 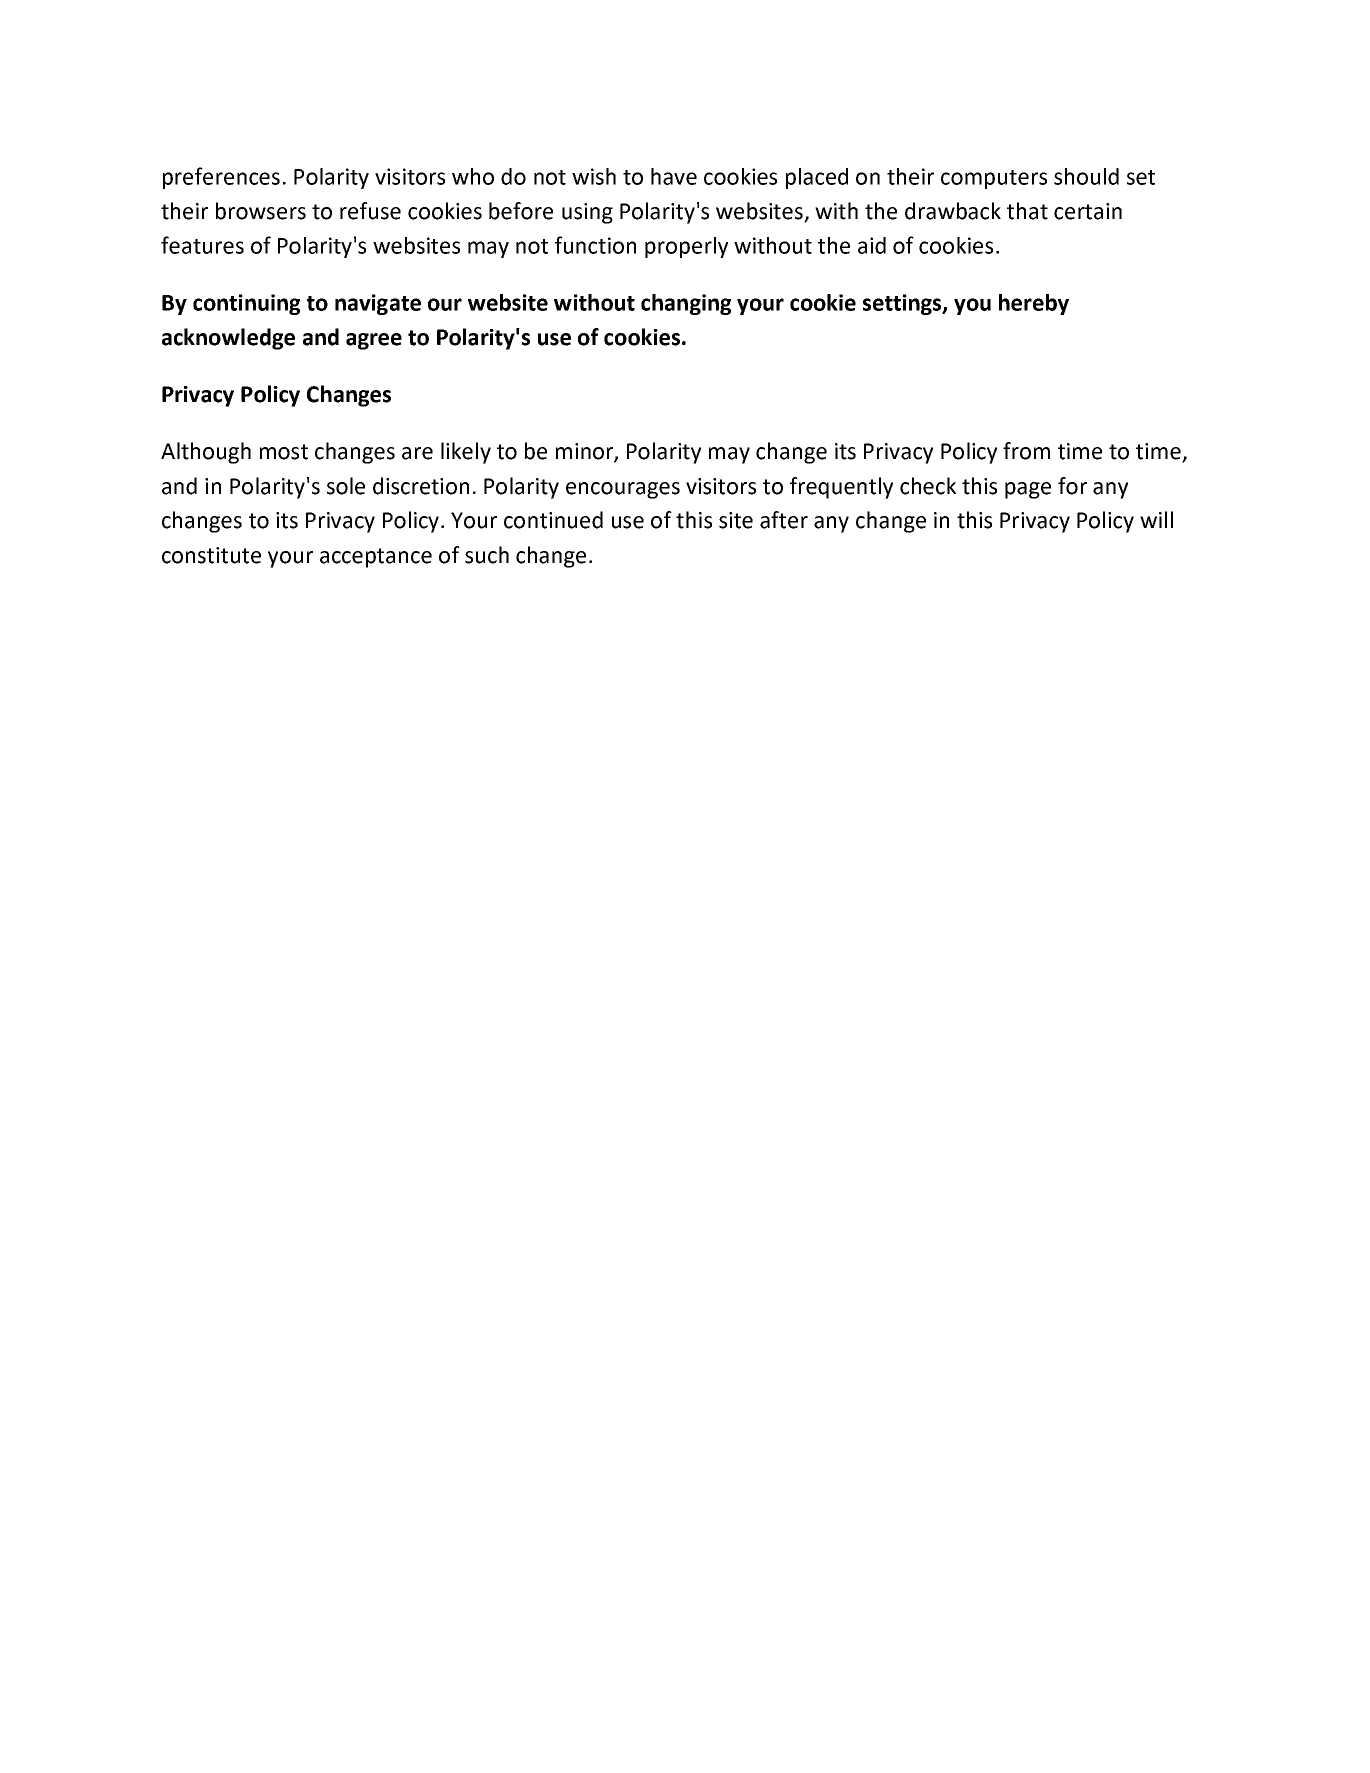 I want to click on hereby, so click(x=1034, y=304).
